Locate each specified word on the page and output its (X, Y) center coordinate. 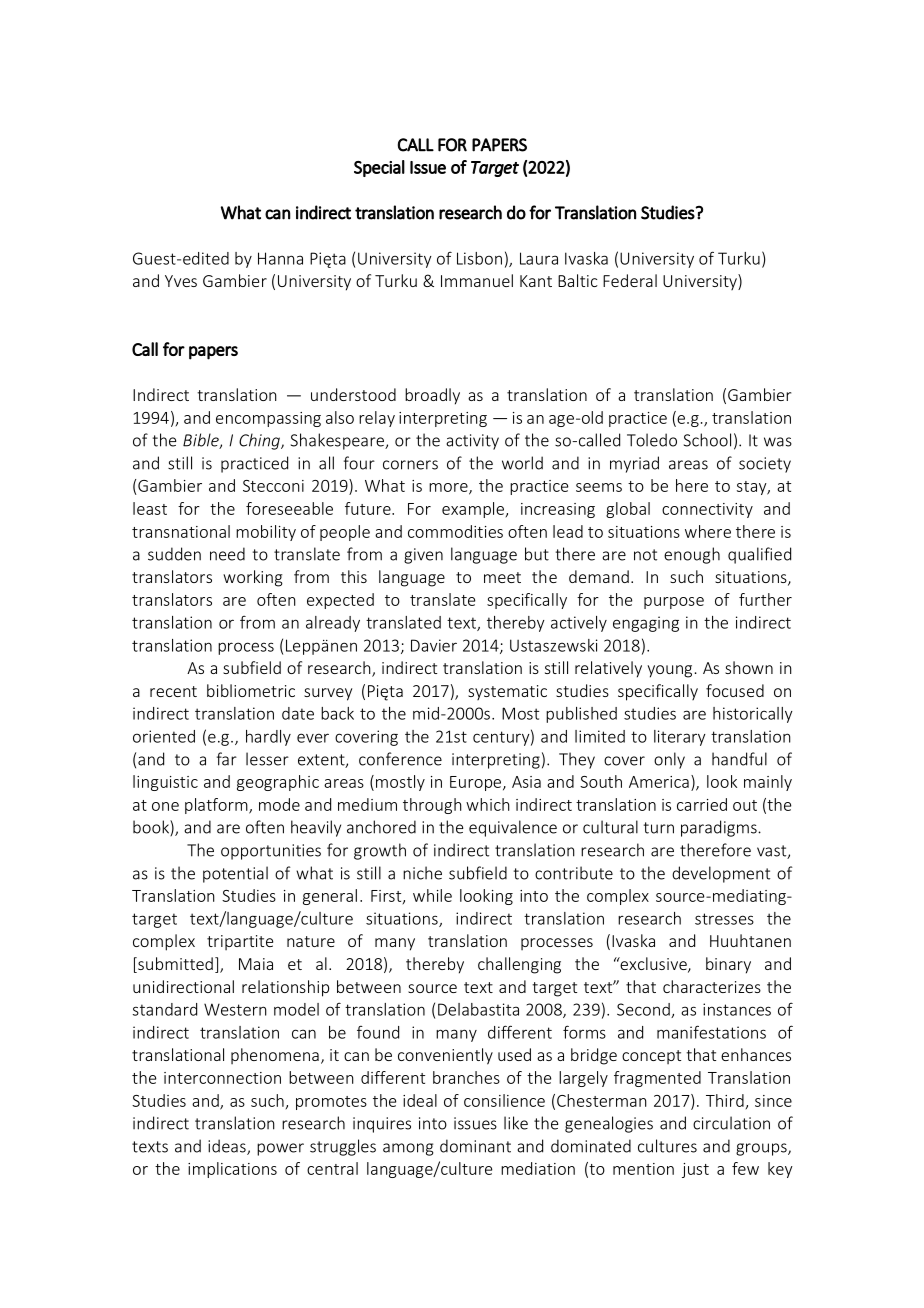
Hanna (280, 258)
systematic (507, 692)
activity (472, 442)
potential (235, 874)
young (669, 671)
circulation (731, 1123)
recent (173, 691)
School (707, 440)
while (432, 895)
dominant (475, 1146)
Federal (630, 280)
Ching (260, 441)
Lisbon (479, 258)
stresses (724, 919)
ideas (228, 1147)
